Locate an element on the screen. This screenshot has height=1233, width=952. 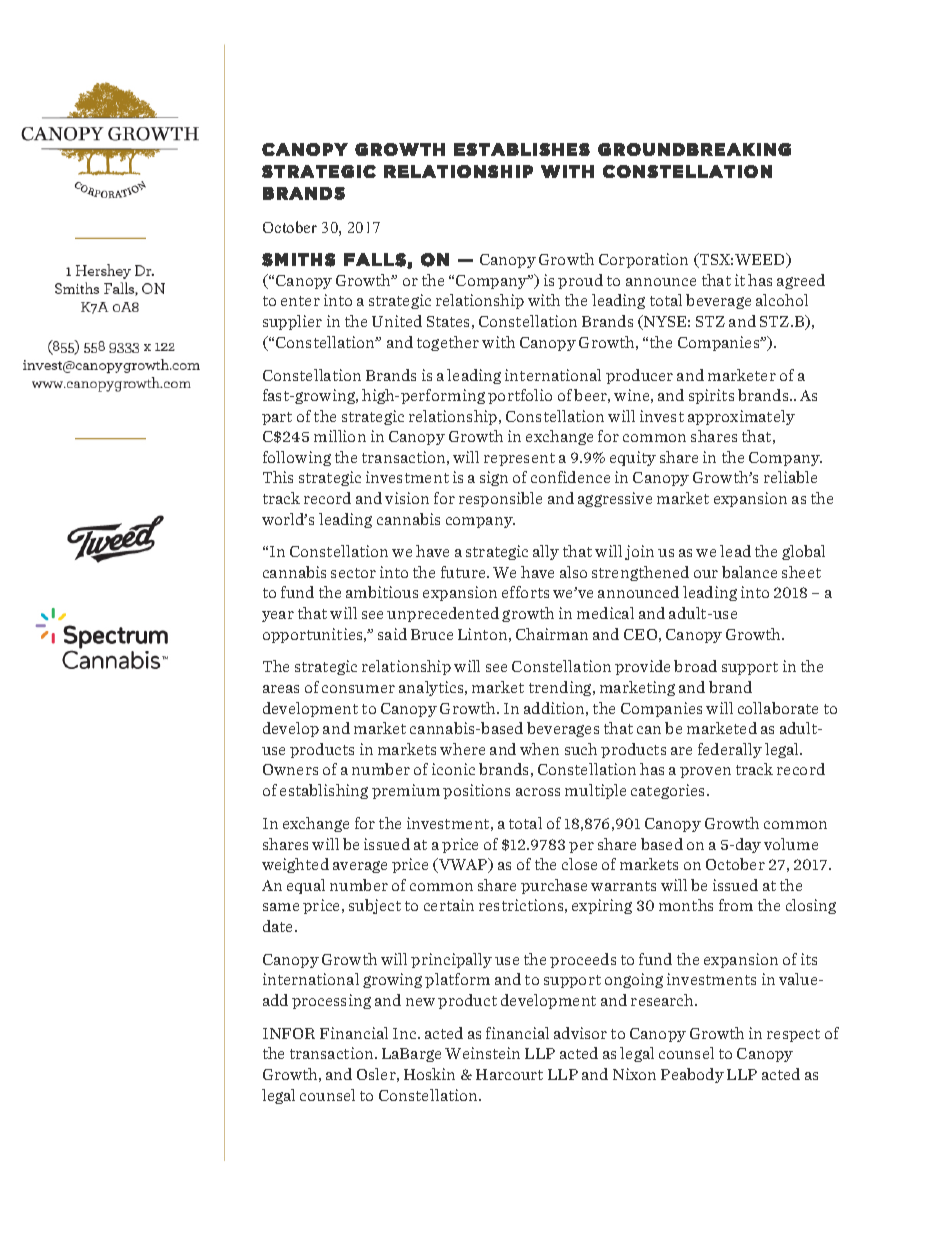
supplier is located at coordinates (292, 322).
